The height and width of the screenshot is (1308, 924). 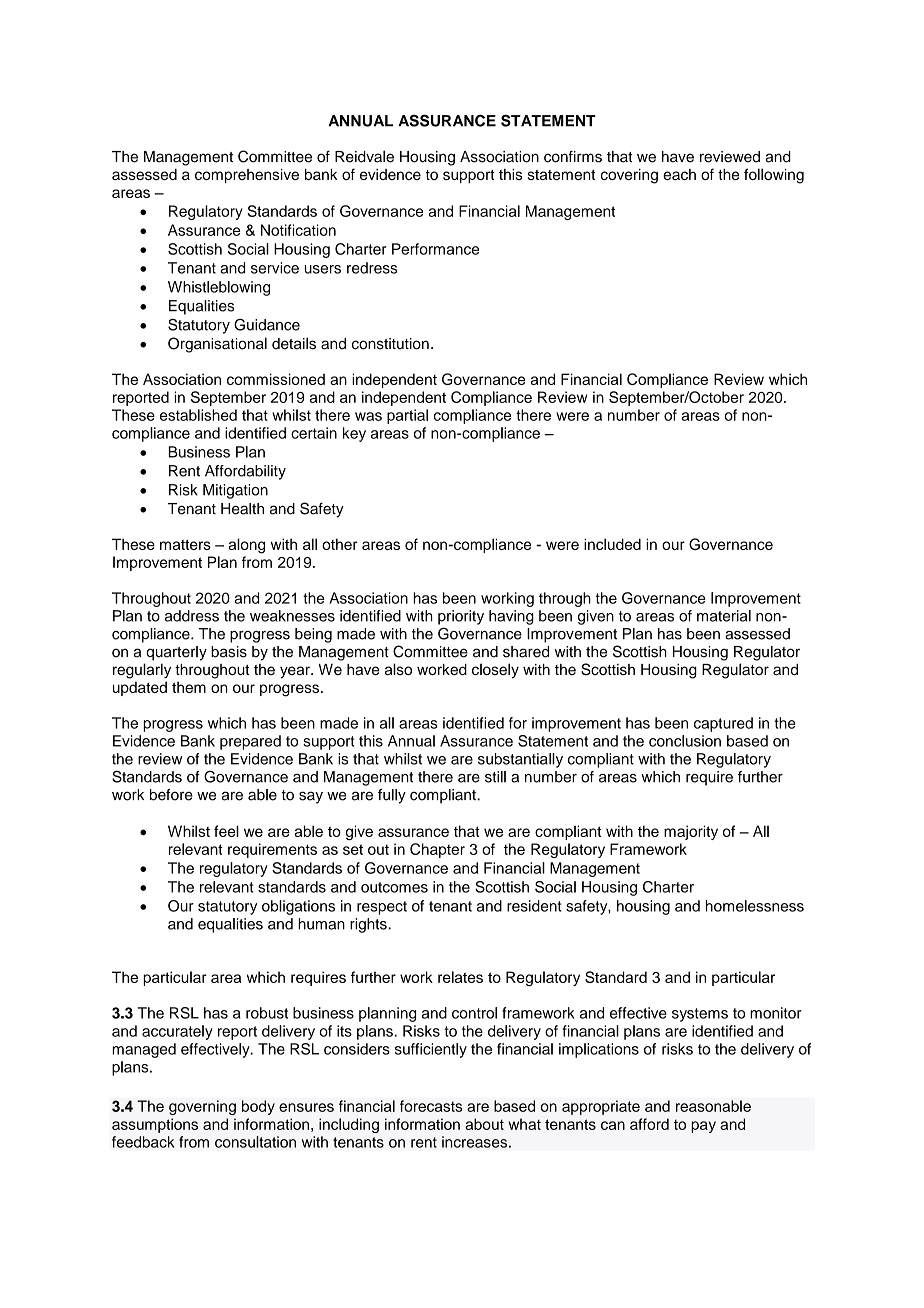 I want to click on pay, so click(x=703, y=1127).
